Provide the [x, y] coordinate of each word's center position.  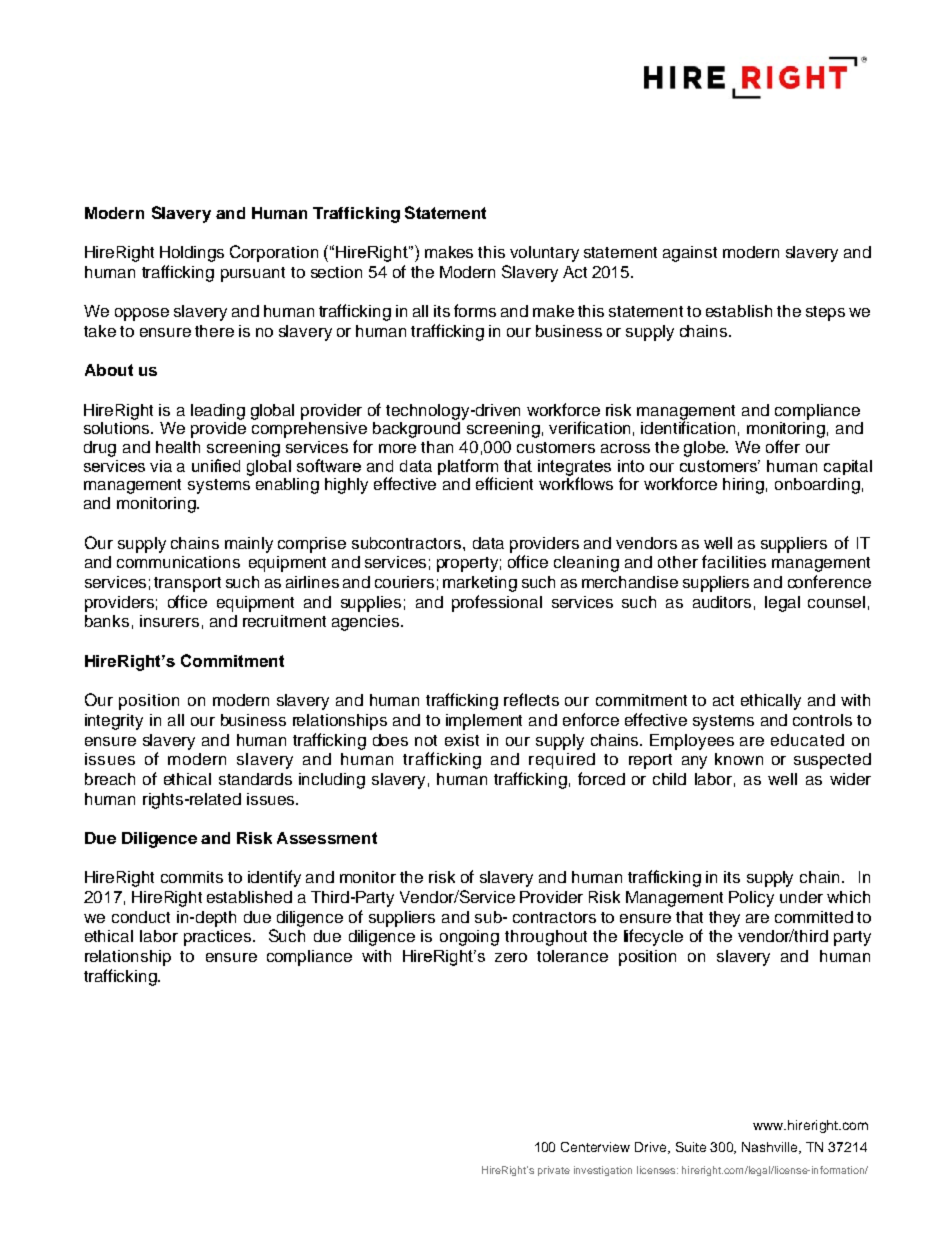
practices [219, 938]
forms [475, 310]
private [554, 1171]
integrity [114, 722]
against [690, 254]
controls [822, 720]
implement [484, 722]
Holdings [192, 254]
